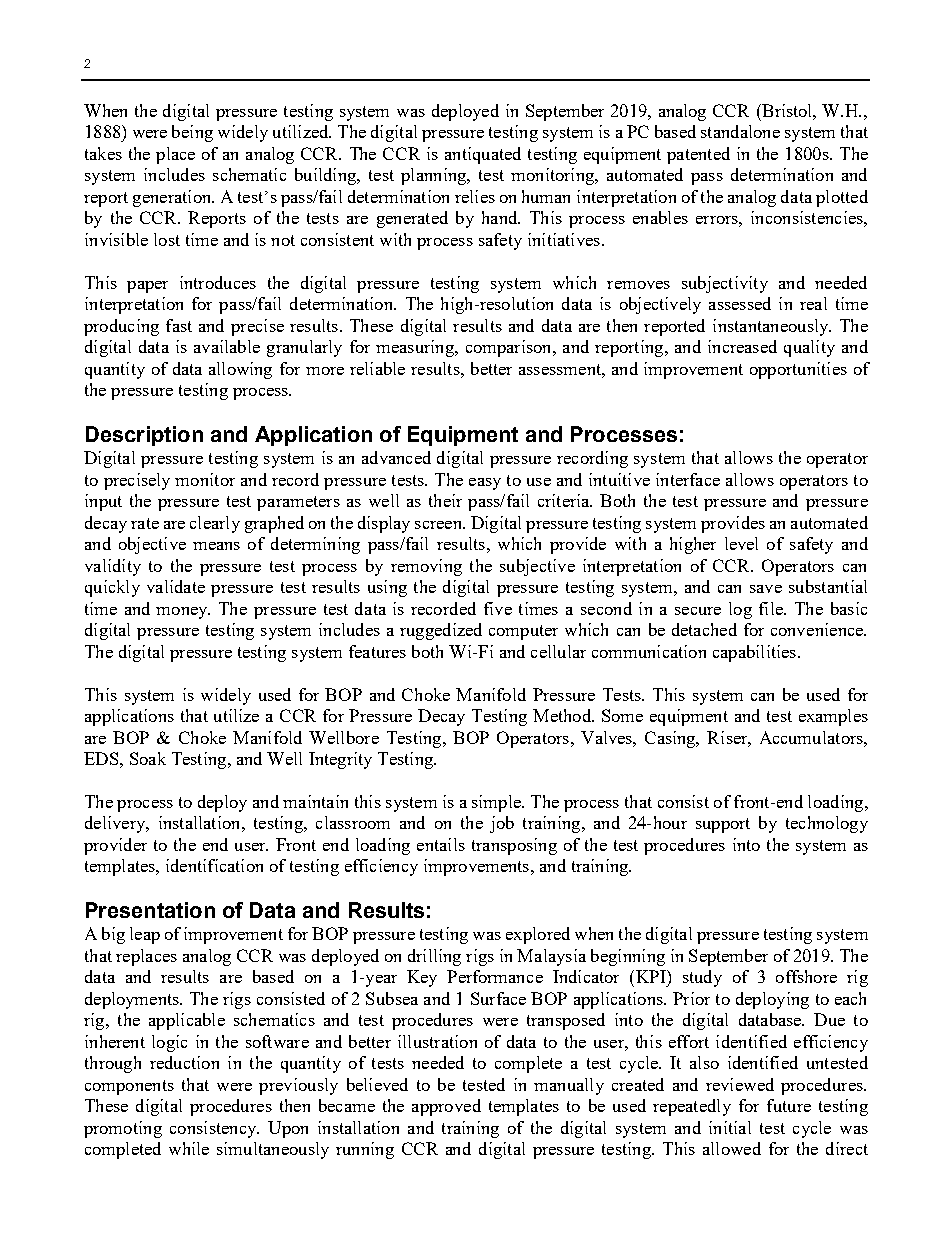  Describe the element at coordinates (754, 653) in the image. I see `capabilities` at that location.
